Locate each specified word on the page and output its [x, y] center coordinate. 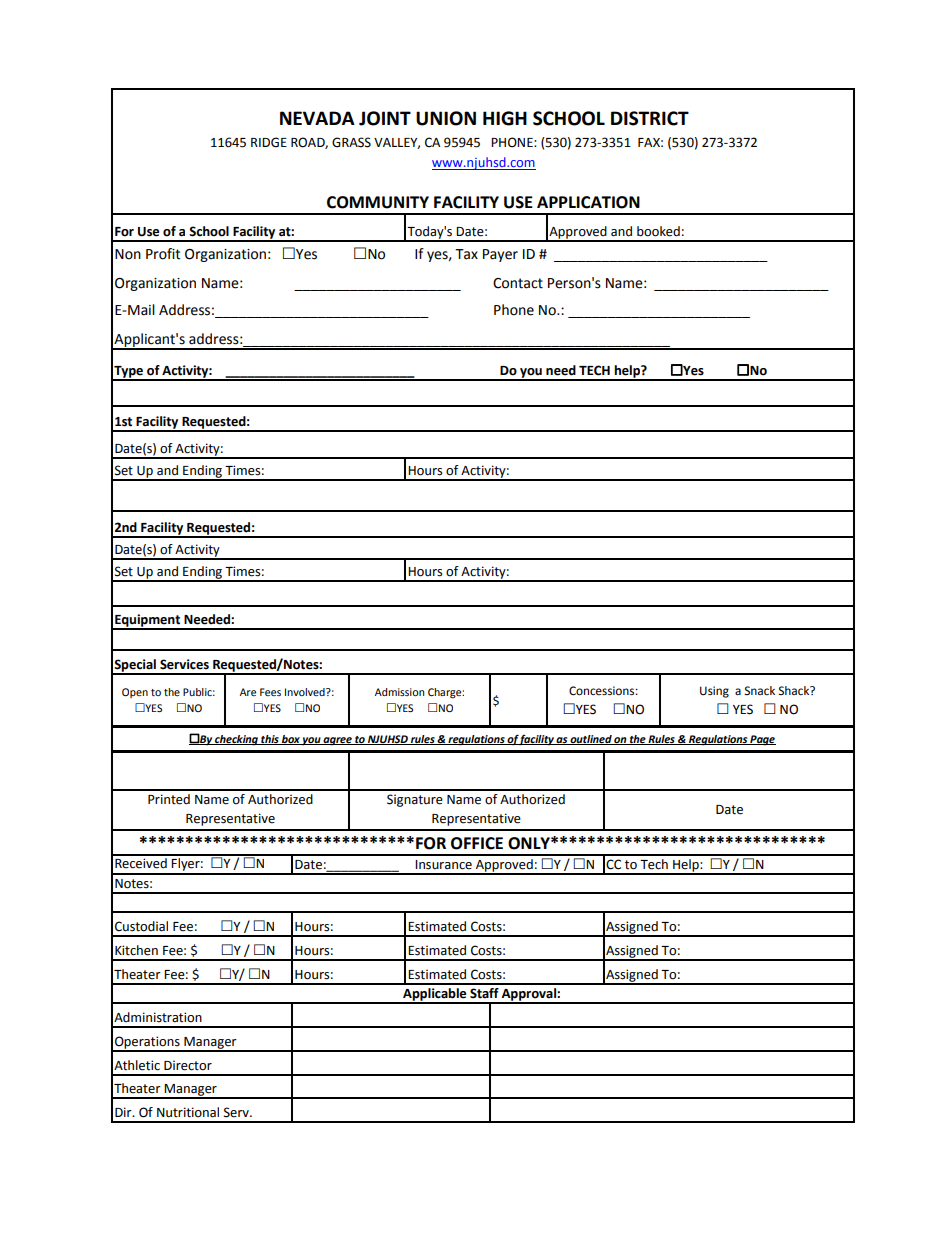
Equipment [148, 621]
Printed [169, 799]
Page [762, 740]
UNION [446, 118]
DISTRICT [650, 118]
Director [188, 1065]
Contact [518, 283]
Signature [415, 800]
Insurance [443, 865]
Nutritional [188, 1112]
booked [658, 231]
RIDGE [269, 142]
